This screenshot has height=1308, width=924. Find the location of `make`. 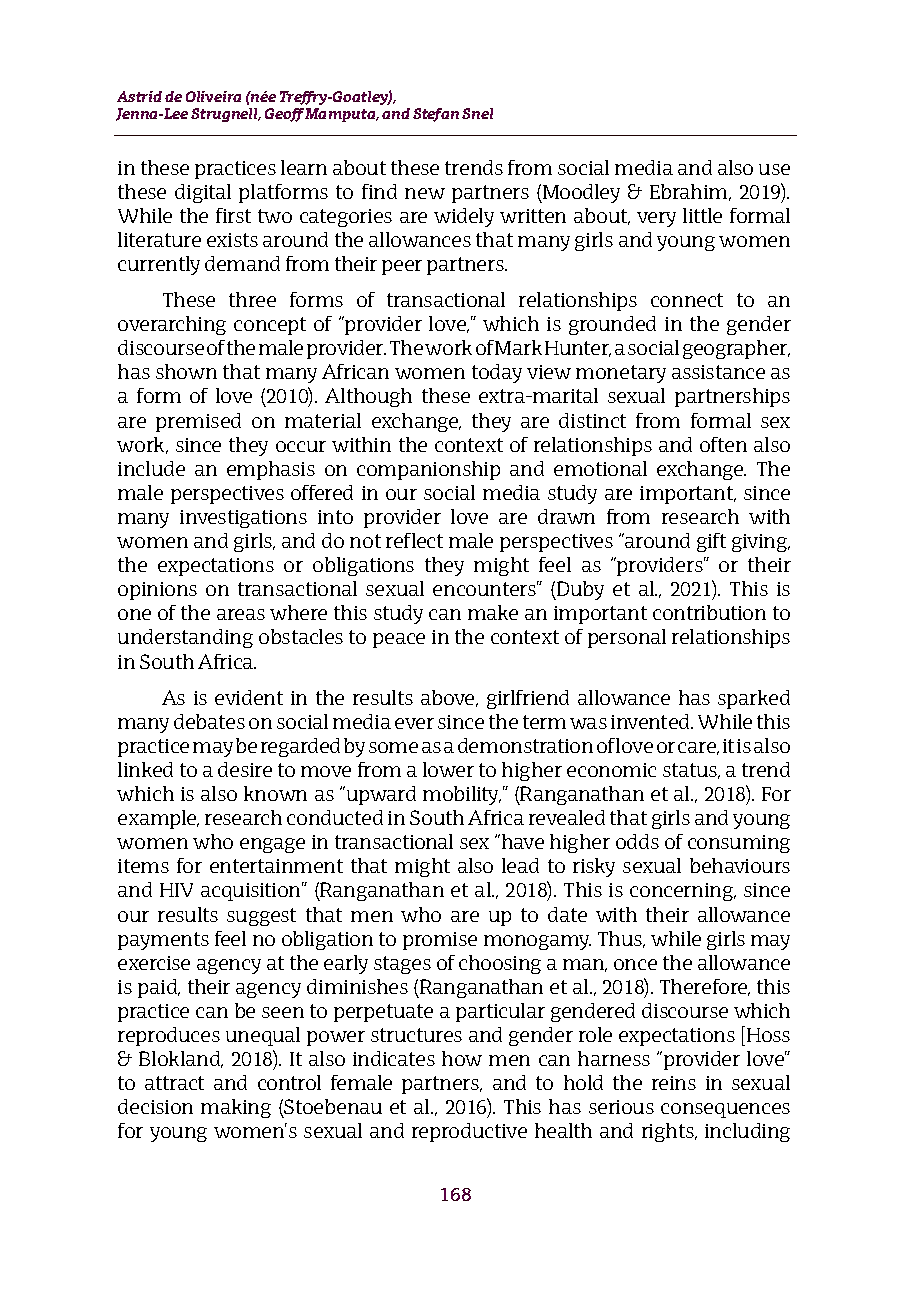

make is located at coordinates (493, 612).
